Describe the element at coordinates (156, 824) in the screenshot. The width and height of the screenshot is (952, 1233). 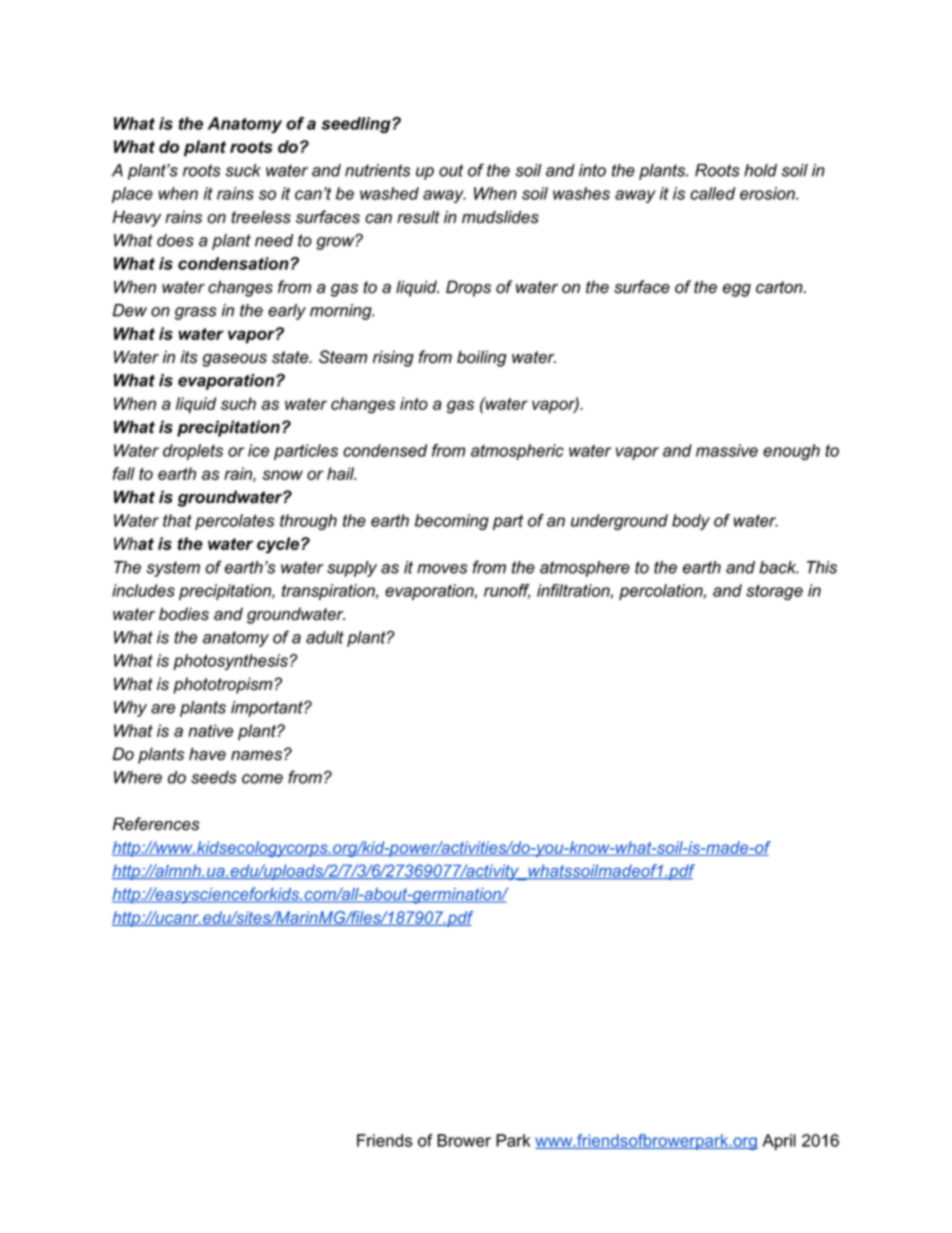
I see `References` at that location.
